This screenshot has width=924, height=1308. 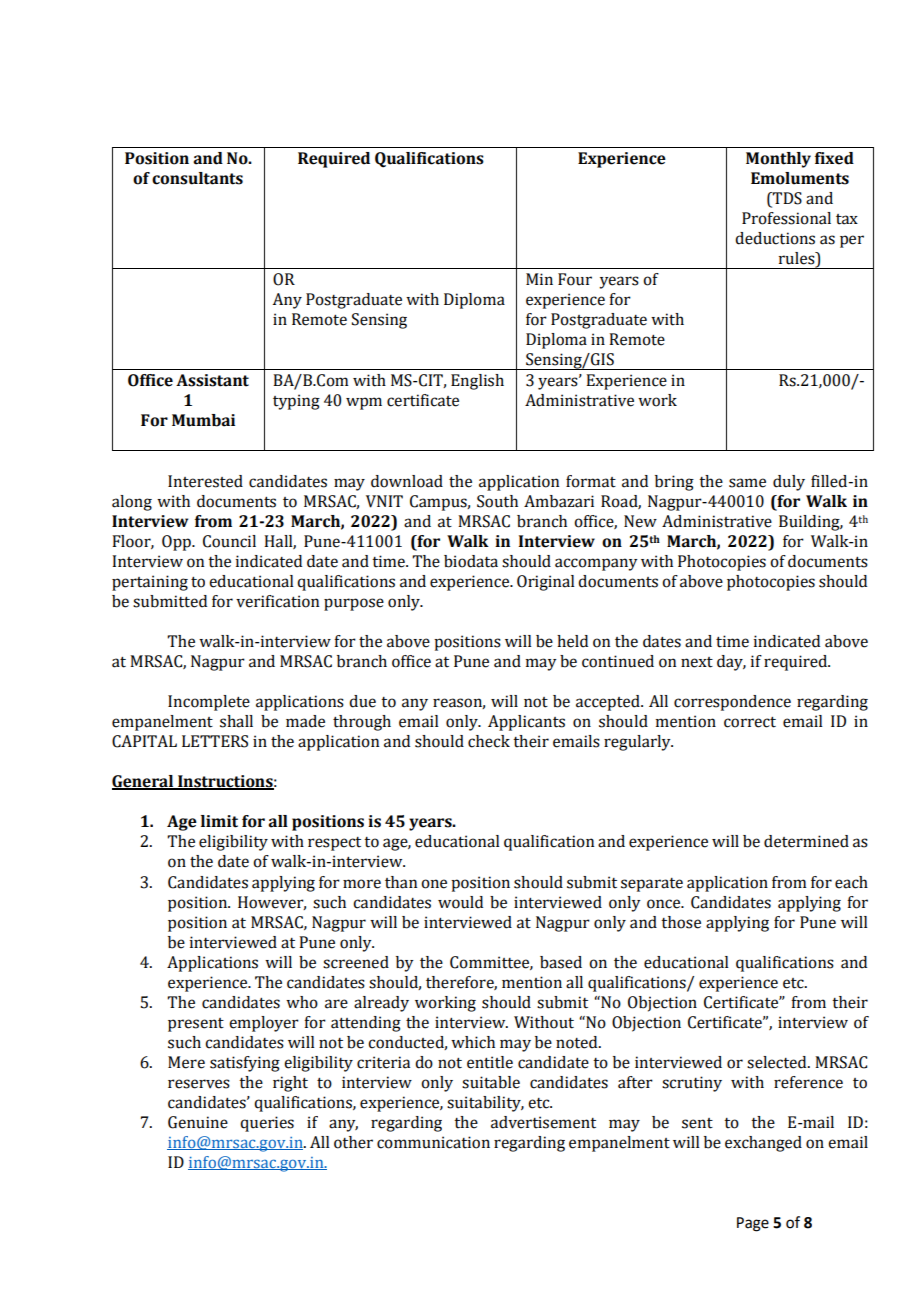 What do you see at coordinates (198, 1122) in the screenshot?
I see `Genuine` at bounding box center [198, 1122].
